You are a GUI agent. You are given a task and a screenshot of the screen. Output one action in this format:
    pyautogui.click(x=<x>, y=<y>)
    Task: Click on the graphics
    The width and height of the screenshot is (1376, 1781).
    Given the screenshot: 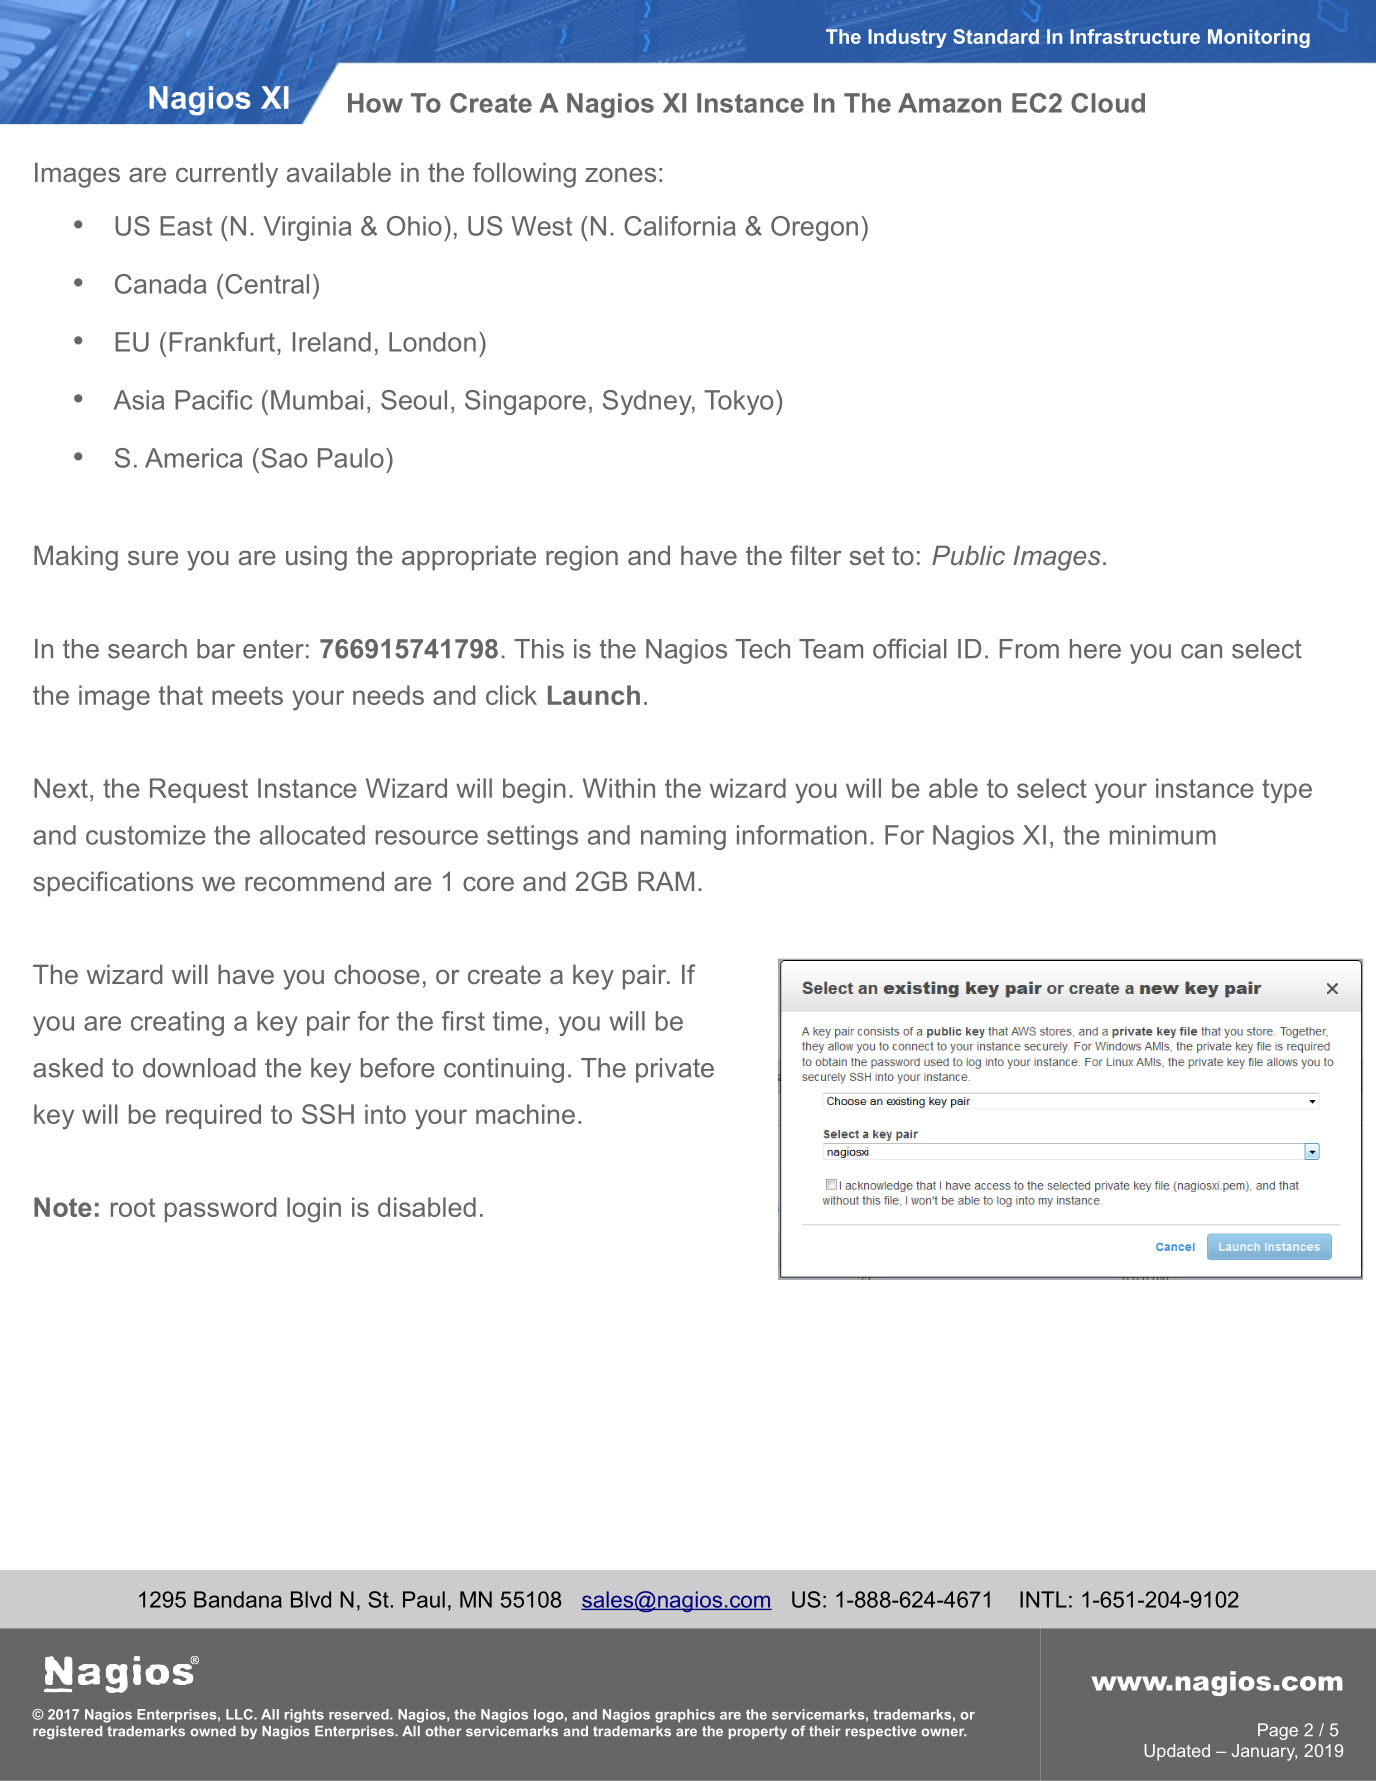 What is the action you would take?
    pyautogui.click(x=685, y=1716)
